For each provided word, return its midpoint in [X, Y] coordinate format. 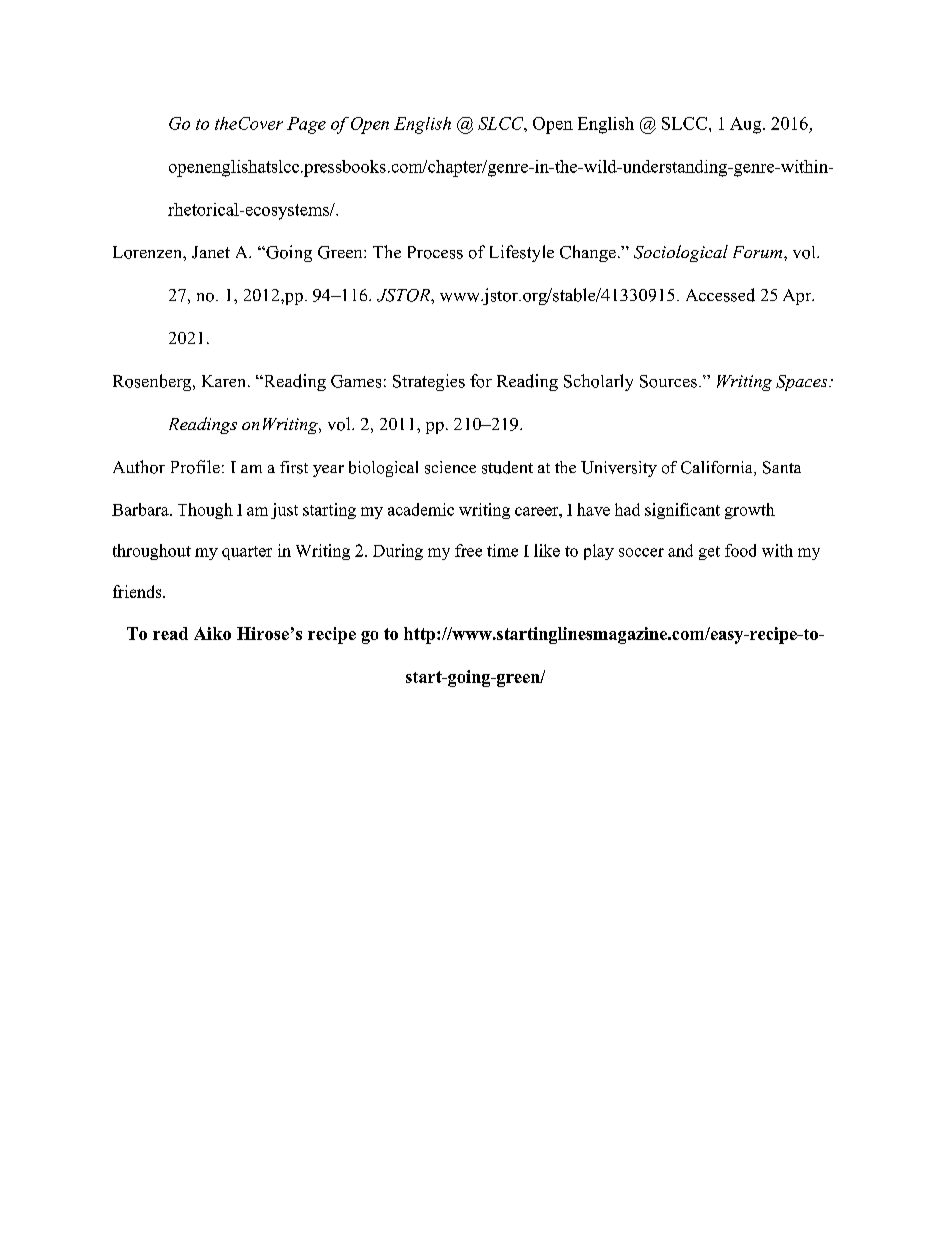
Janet [211, 252]
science [450, 467]
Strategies [429, 382]
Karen [225, 381]
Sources [668, 381]
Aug [747, 125]
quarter [247, 553]
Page [306, 125]
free [468, 550]
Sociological [681, 253]
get [709, 553]
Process [435, 252]
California [718, 468]
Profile [195, 467]
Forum [759, 252]
